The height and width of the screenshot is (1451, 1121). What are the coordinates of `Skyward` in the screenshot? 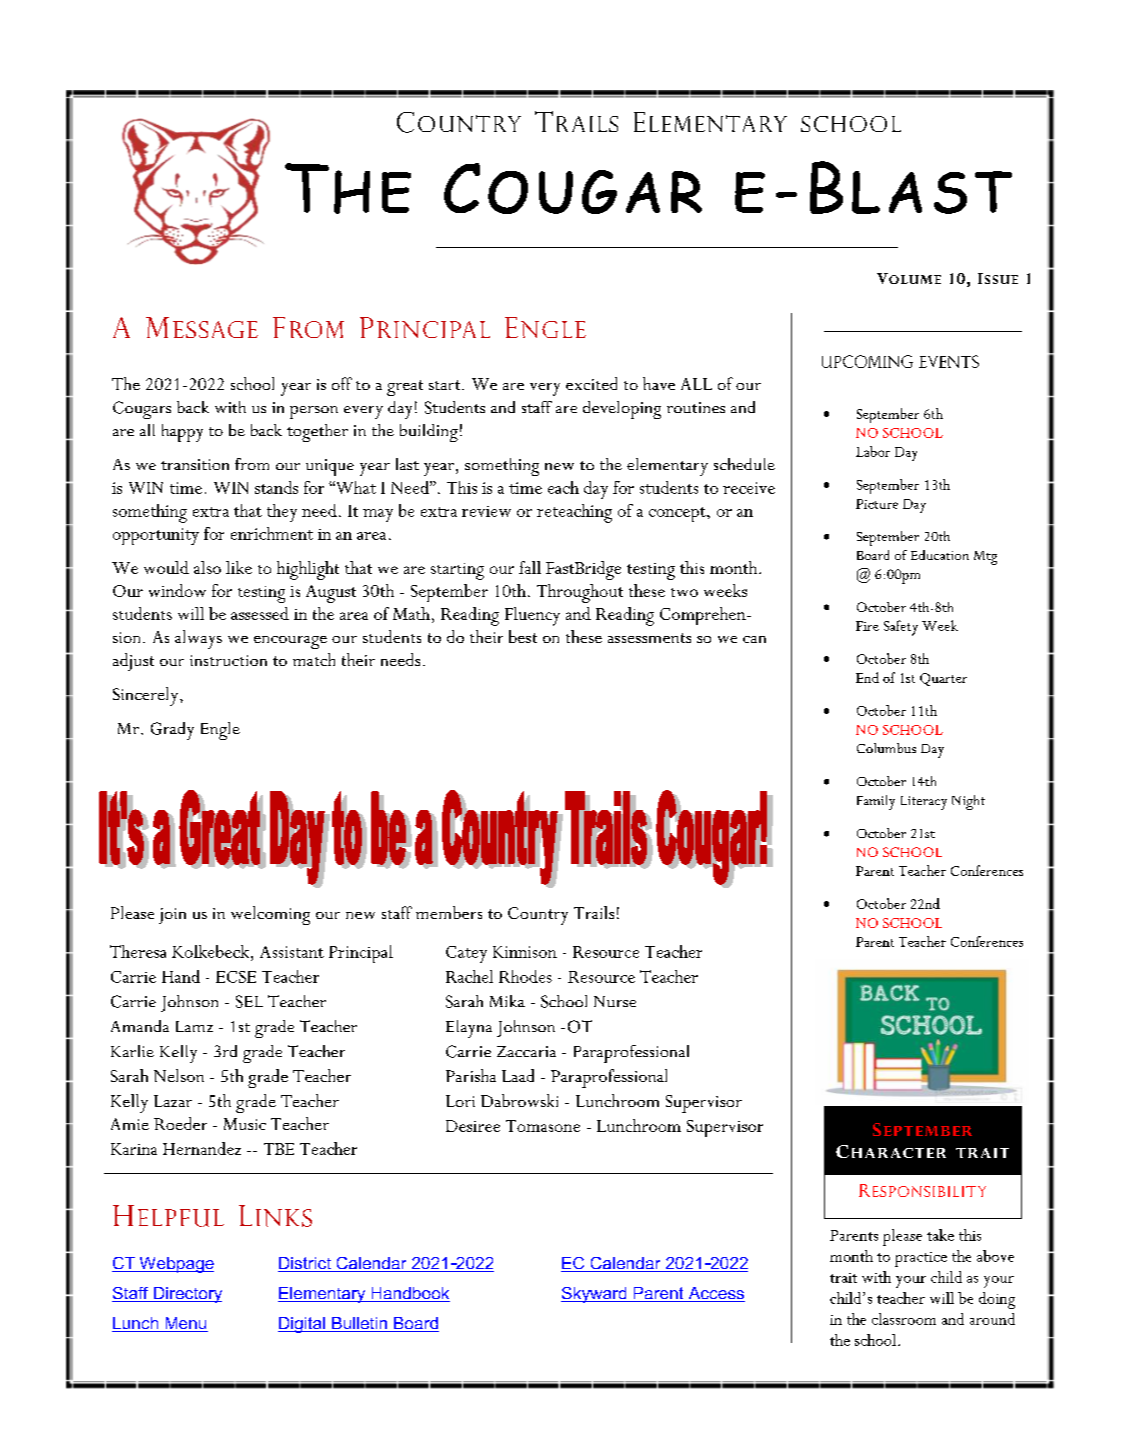 It's located at (595, 1295).
